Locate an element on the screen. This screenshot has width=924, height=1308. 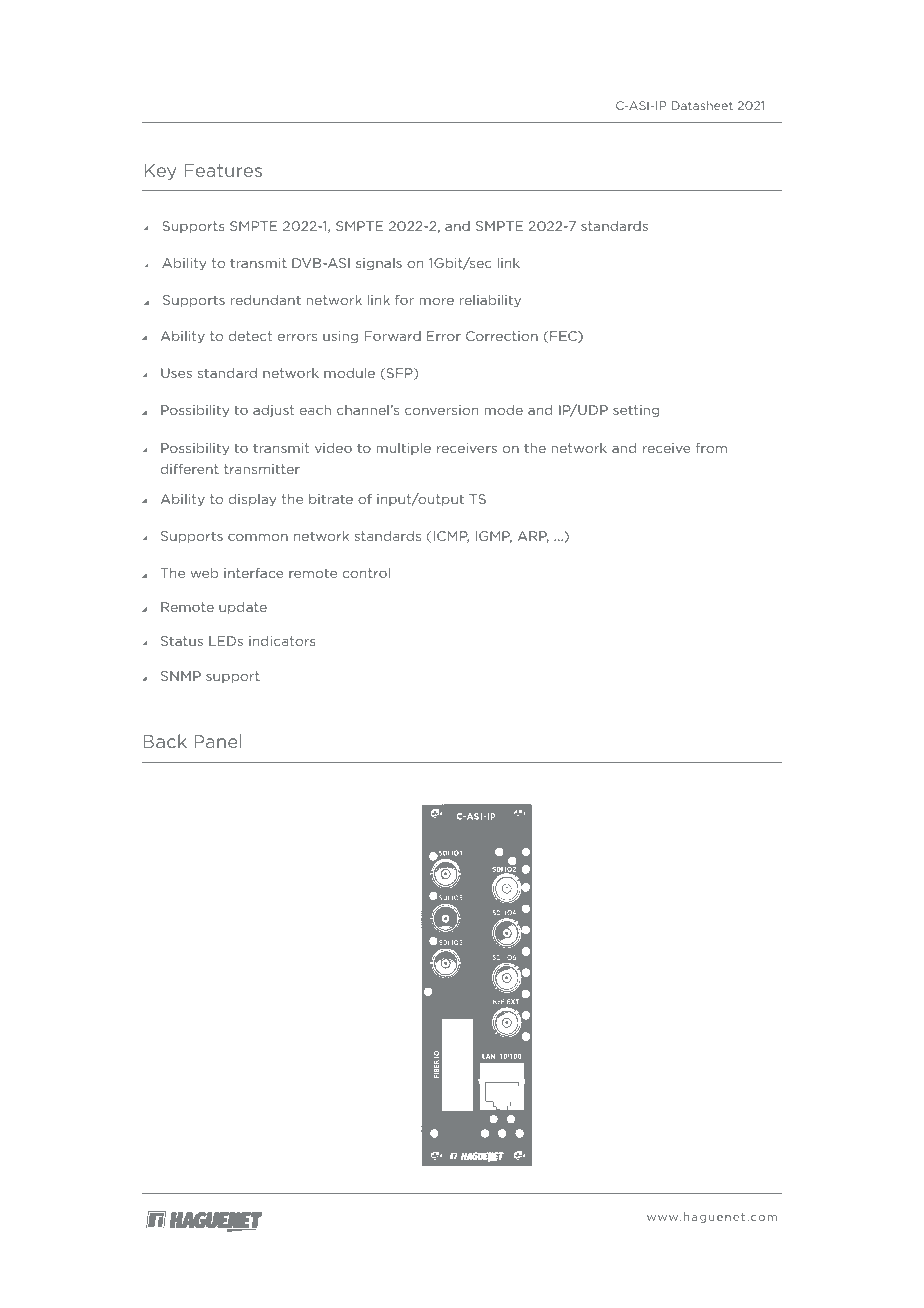
more is located at coordinates (436, 301).
